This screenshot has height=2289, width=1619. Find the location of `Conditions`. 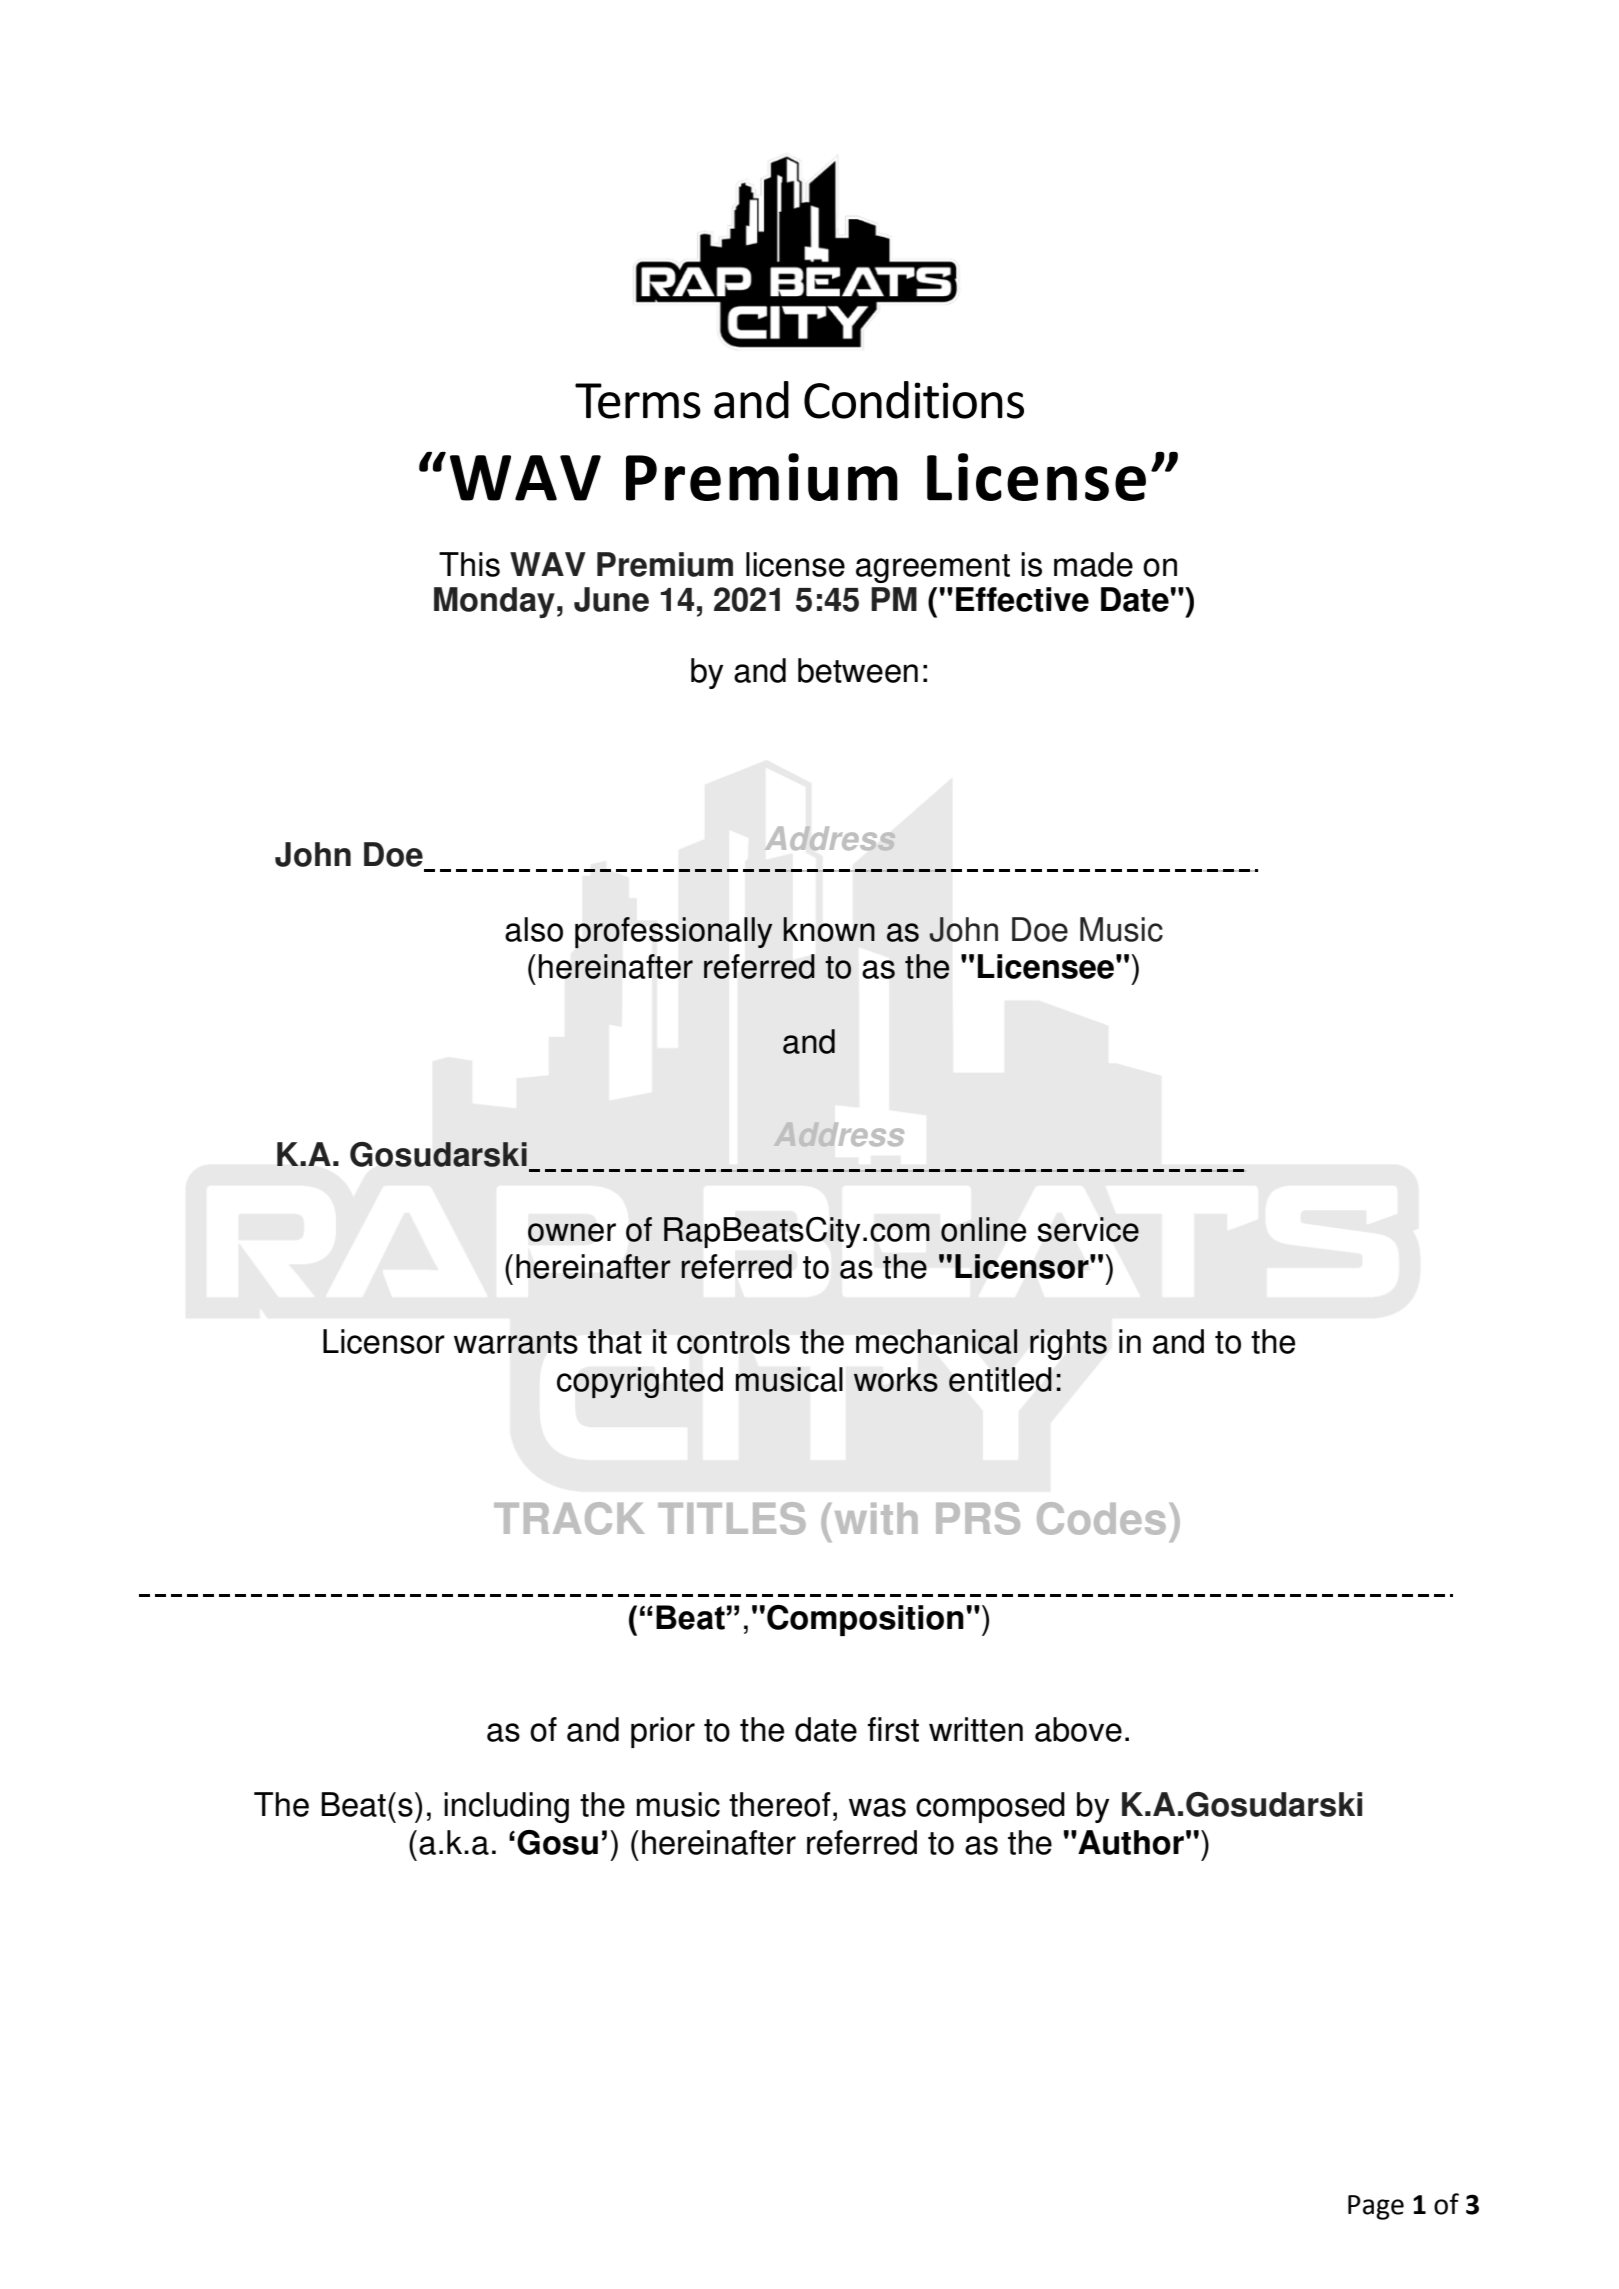

Conditions is located at coordinates (914, 400).
